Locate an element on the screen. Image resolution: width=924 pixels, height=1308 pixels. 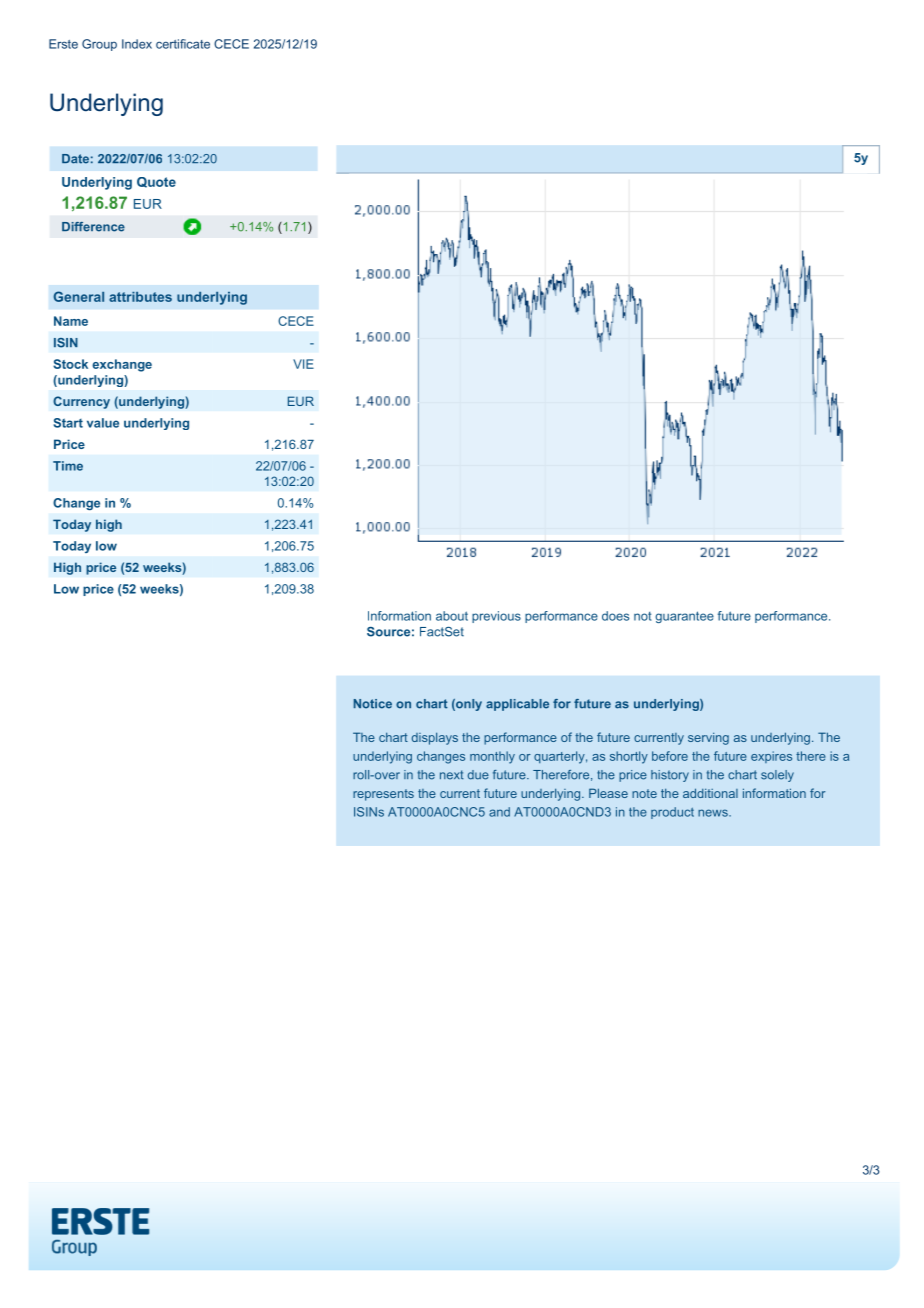
certificate is located at coordinates (183, 44).
